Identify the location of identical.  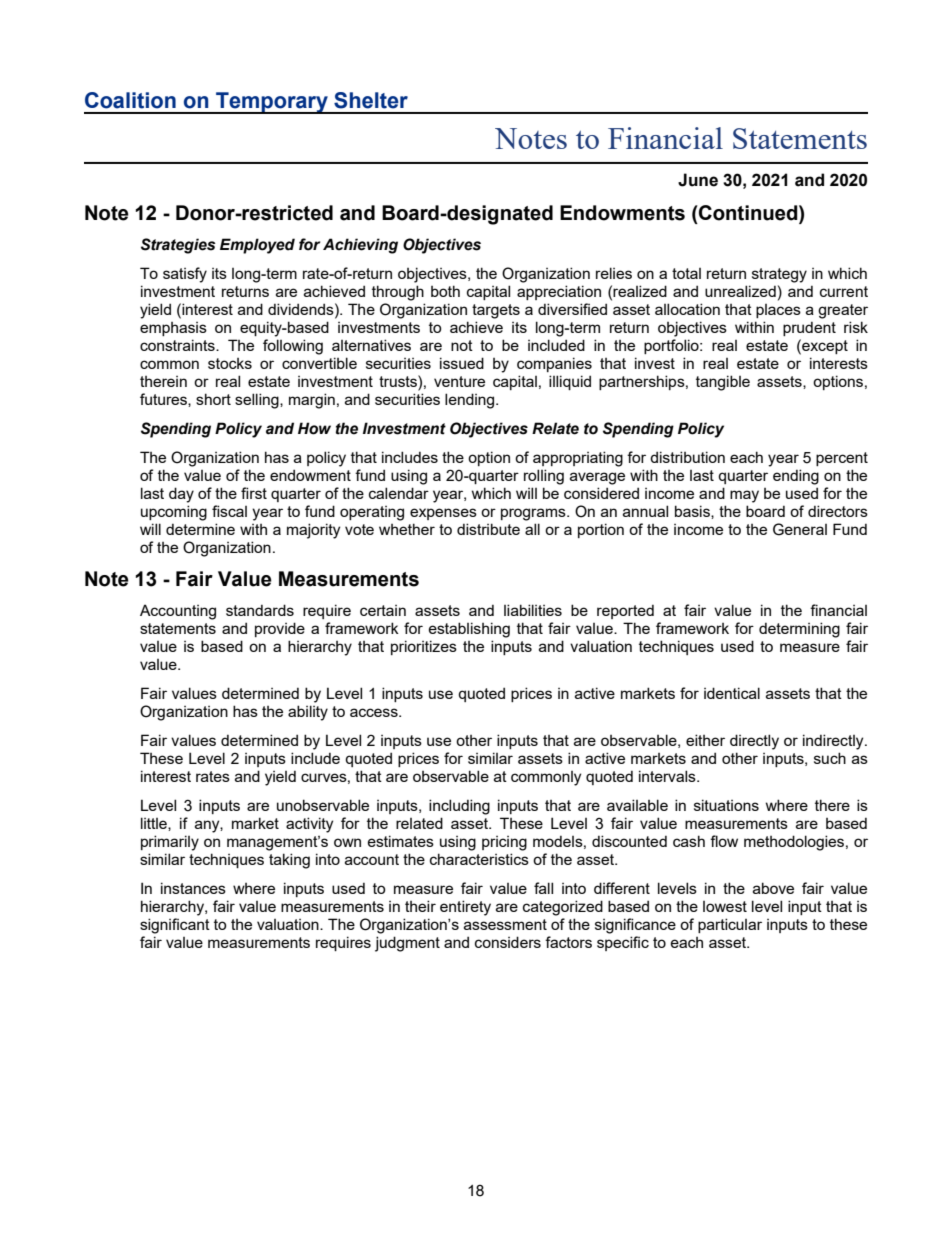
(732, 693).
